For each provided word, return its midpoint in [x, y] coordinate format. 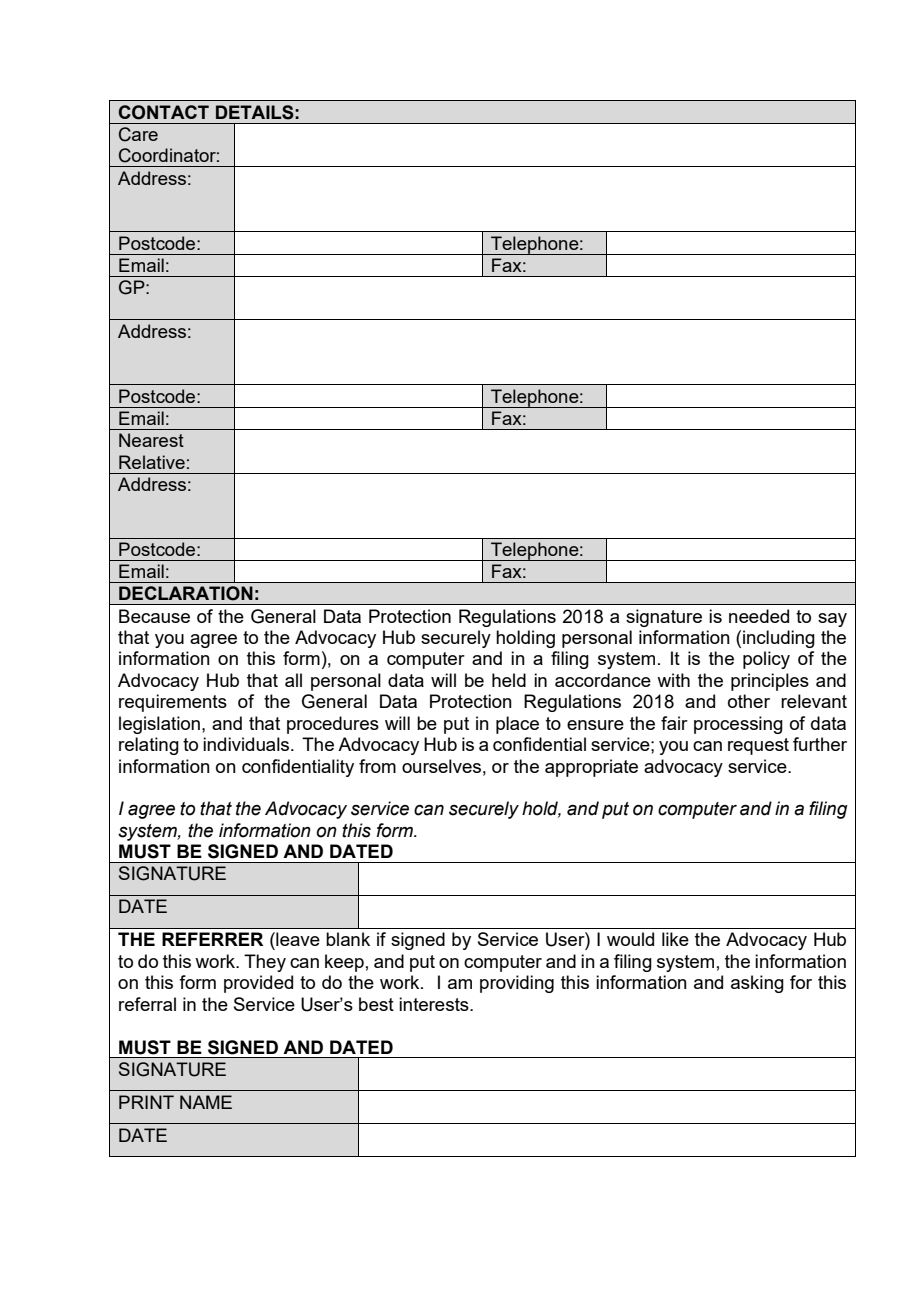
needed [759, 616]
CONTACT [163, 112]
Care [138, 134]
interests [435, 1004]
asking [757, 984]
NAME [206, 1102]
